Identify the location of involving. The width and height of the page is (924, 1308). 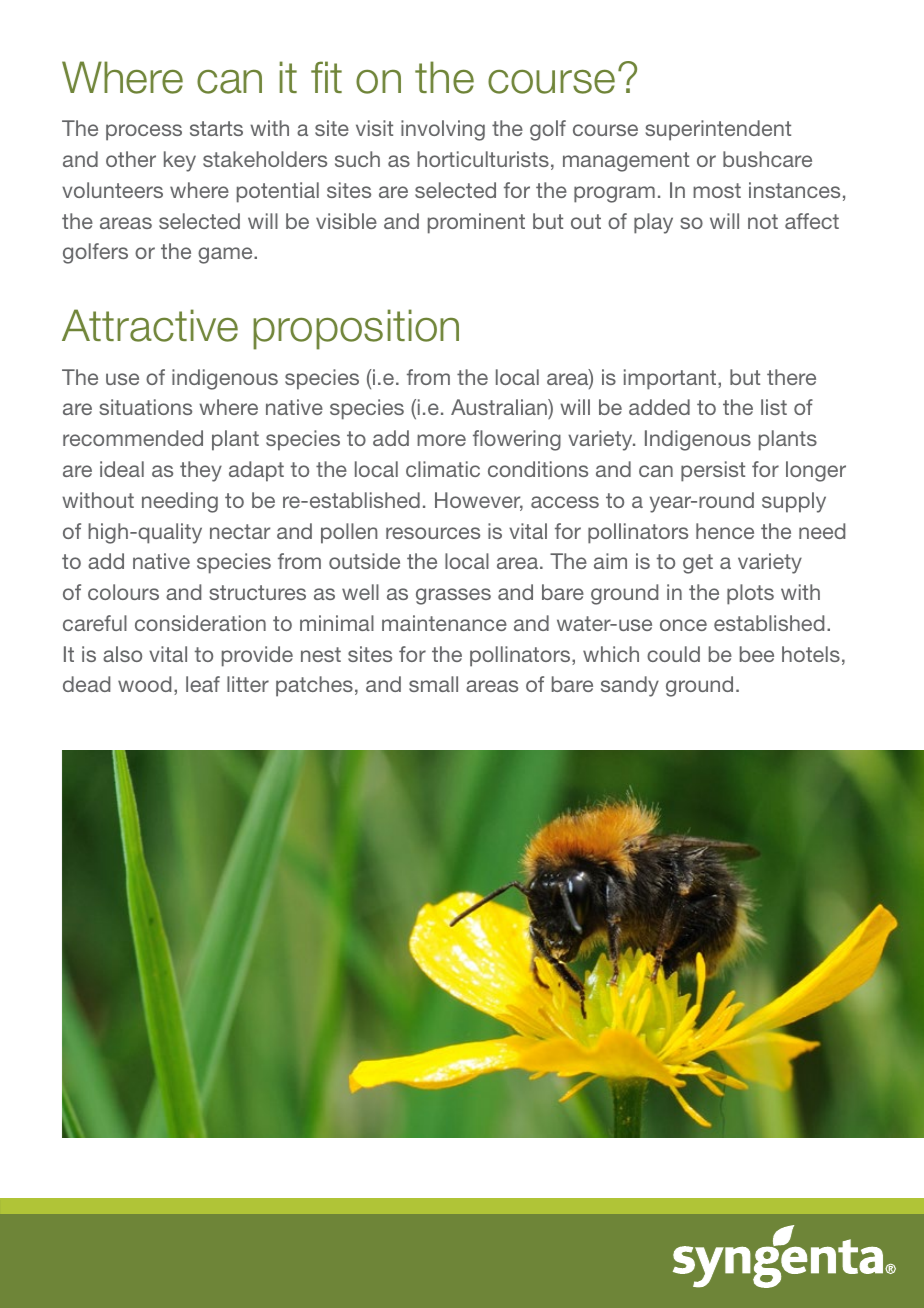
(443, 130).
